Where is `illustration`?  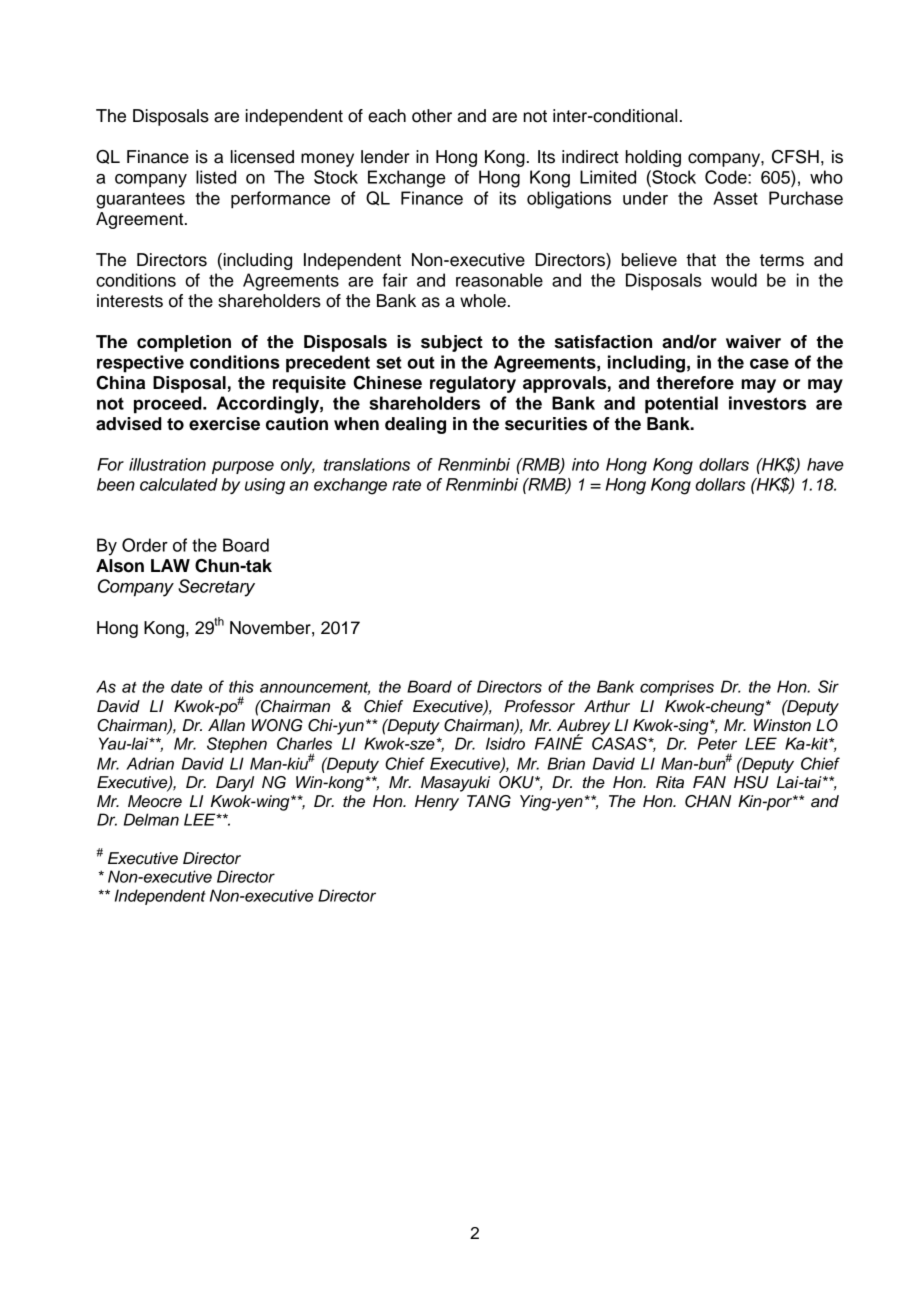 illustration is located at coordinates (167, 464).
